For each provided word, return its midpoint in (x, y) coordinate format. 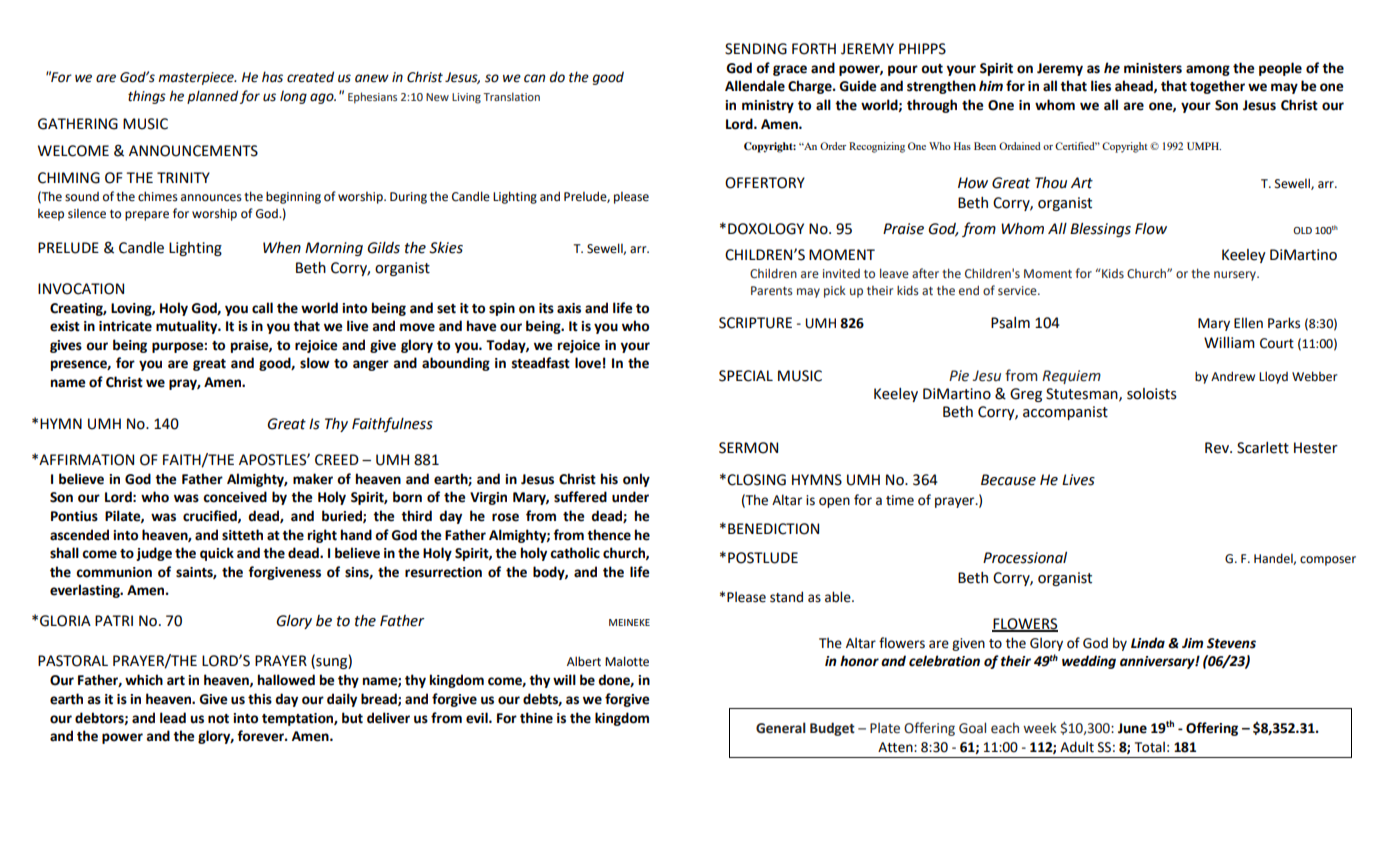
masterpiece (197, 78)
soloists (1152, 394)
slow (315, 363)
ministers (1153, 68)
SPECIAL (746, 376)
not (218, 719)
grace (790, 70)
